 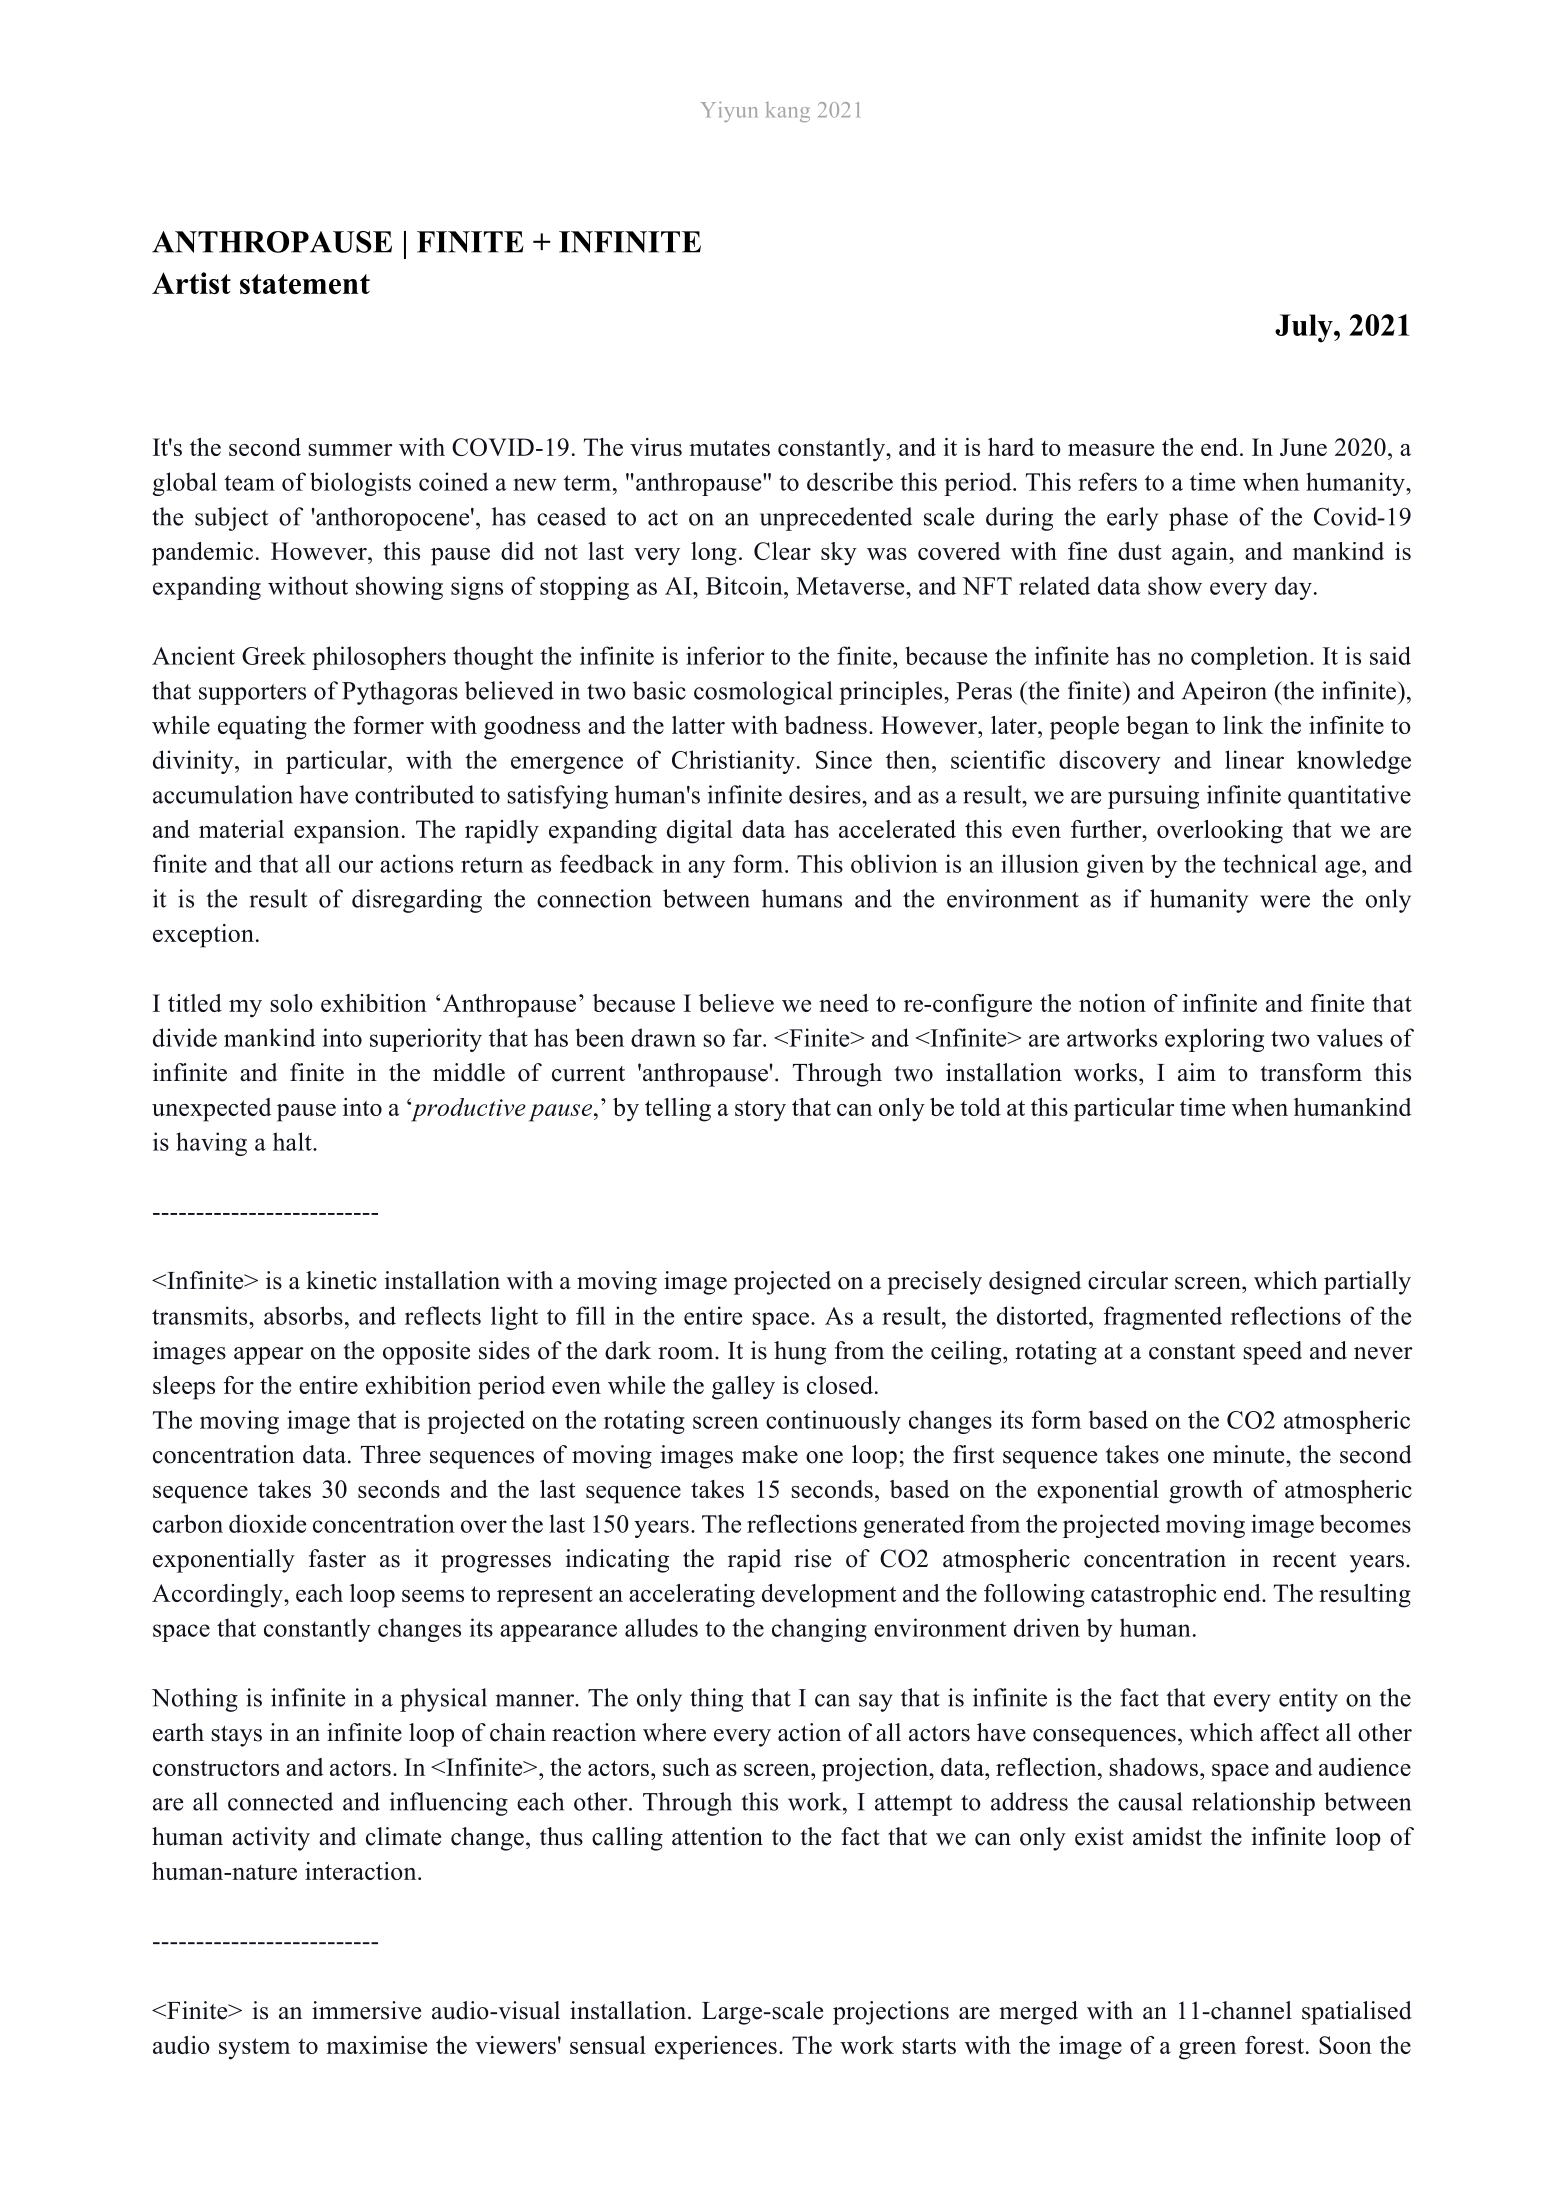 I want to click on July, so click(x=1305, y=328).
